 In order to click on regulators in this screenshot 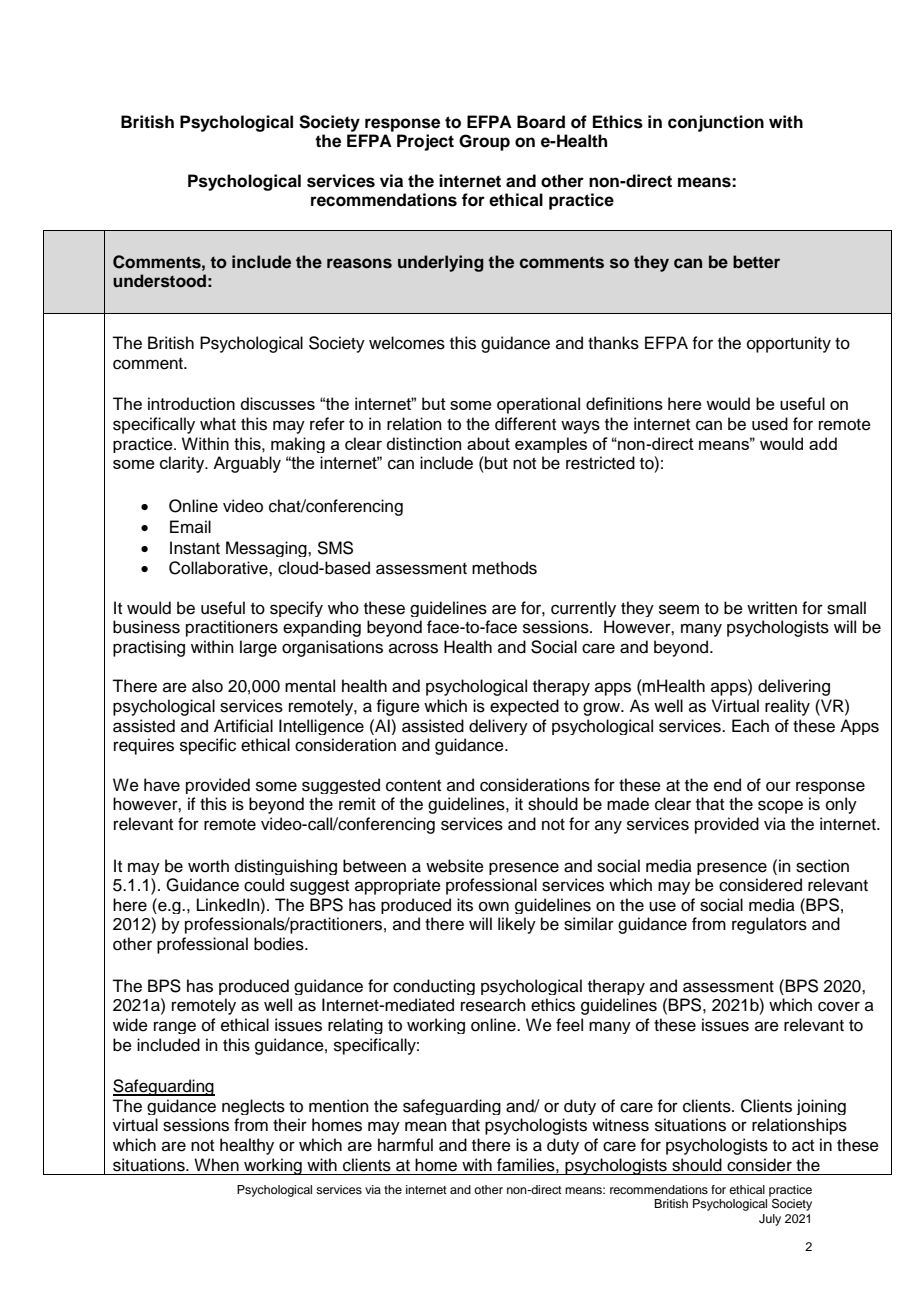, I will do `click(769, 925)`.
